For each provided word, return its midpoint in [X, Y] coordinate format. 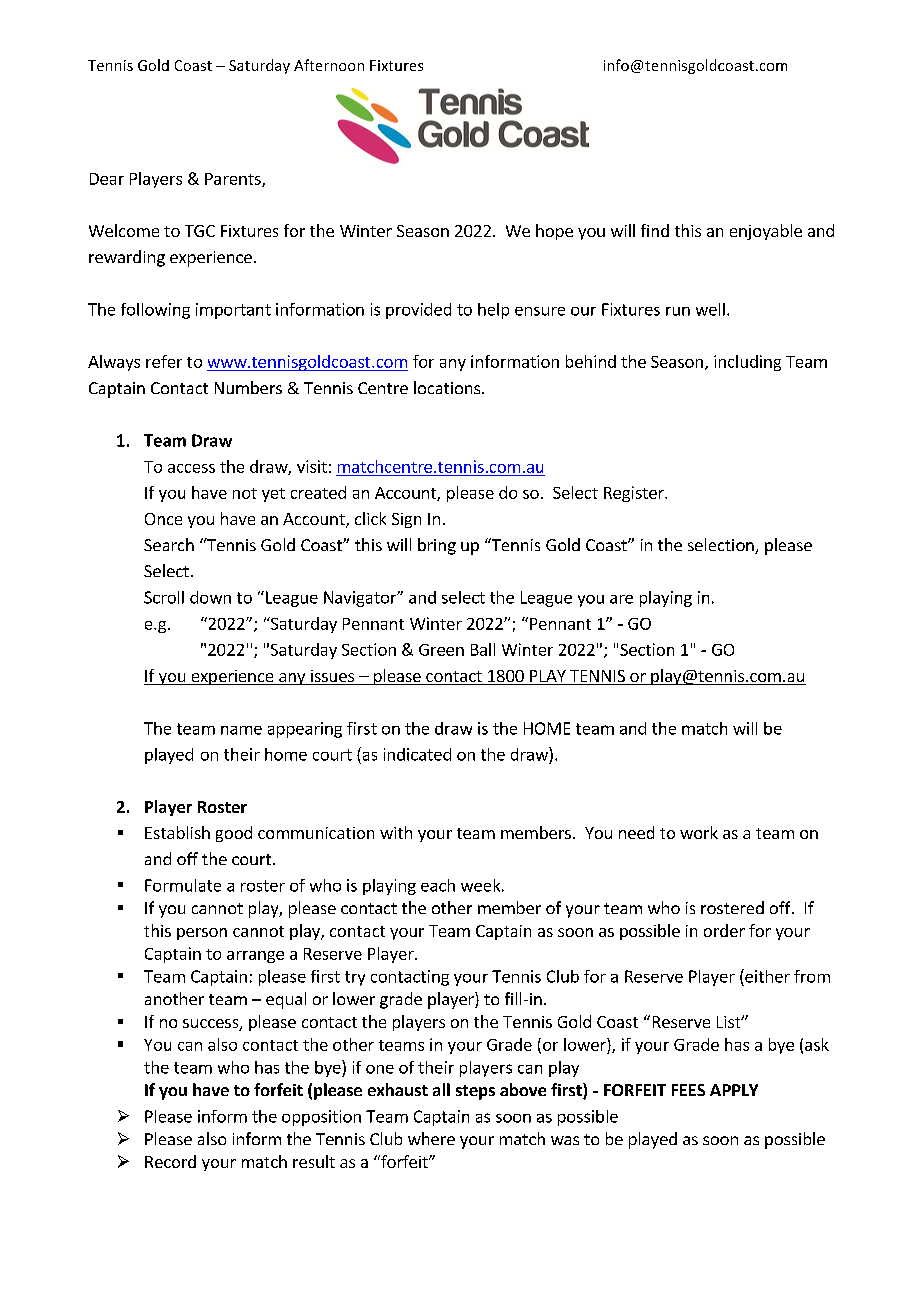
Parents [234, 180]
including [747, 363]
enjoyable [766, 232]
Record [170, 1161]
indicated [417, 754]
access [191, 468]
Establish [177, 832]
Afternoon [329, 65]
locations [448, 387]
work [699, 832]
